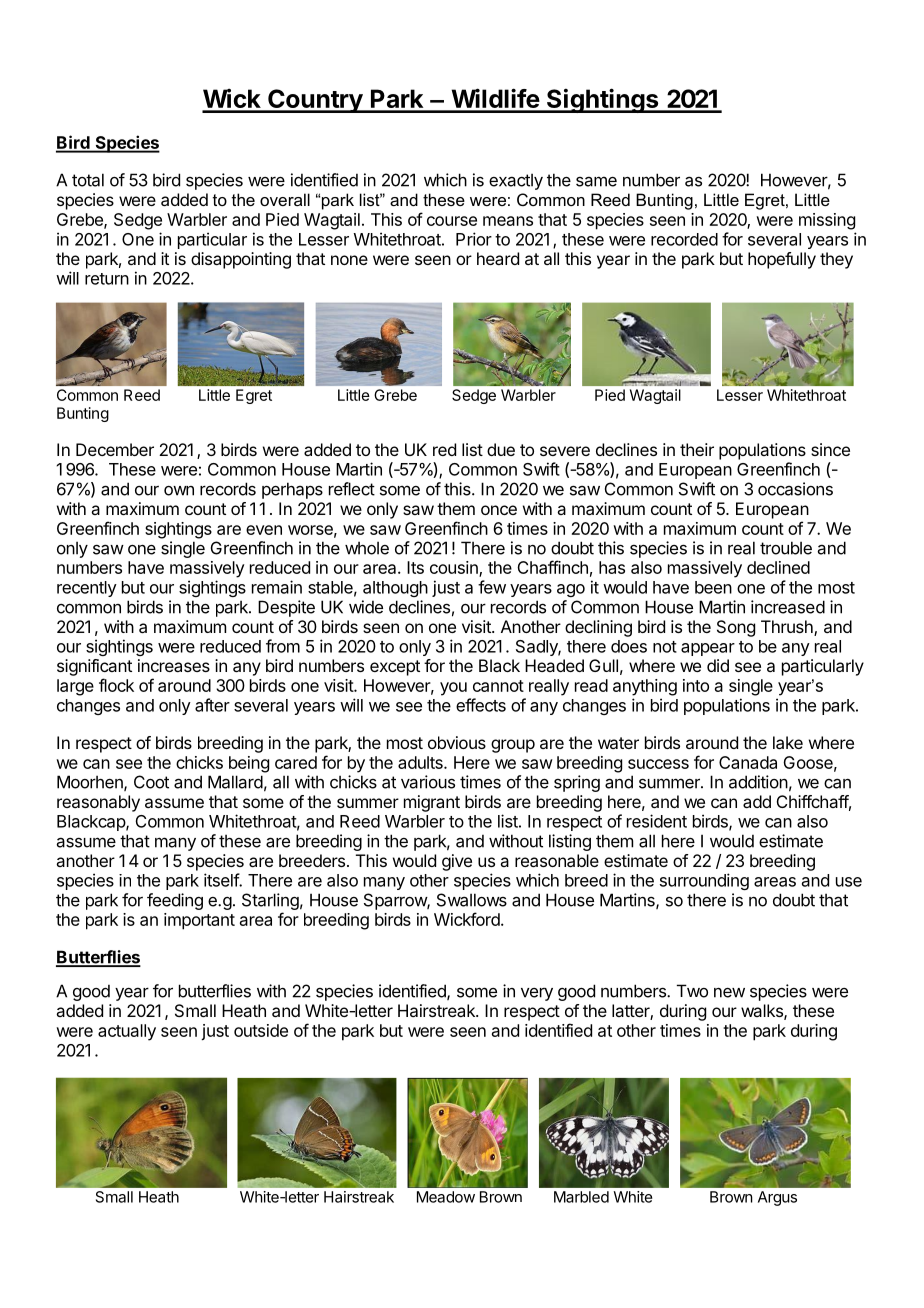  Describe the element at coordinates (452, 221) in the screenshot. I see `course` at that location.
